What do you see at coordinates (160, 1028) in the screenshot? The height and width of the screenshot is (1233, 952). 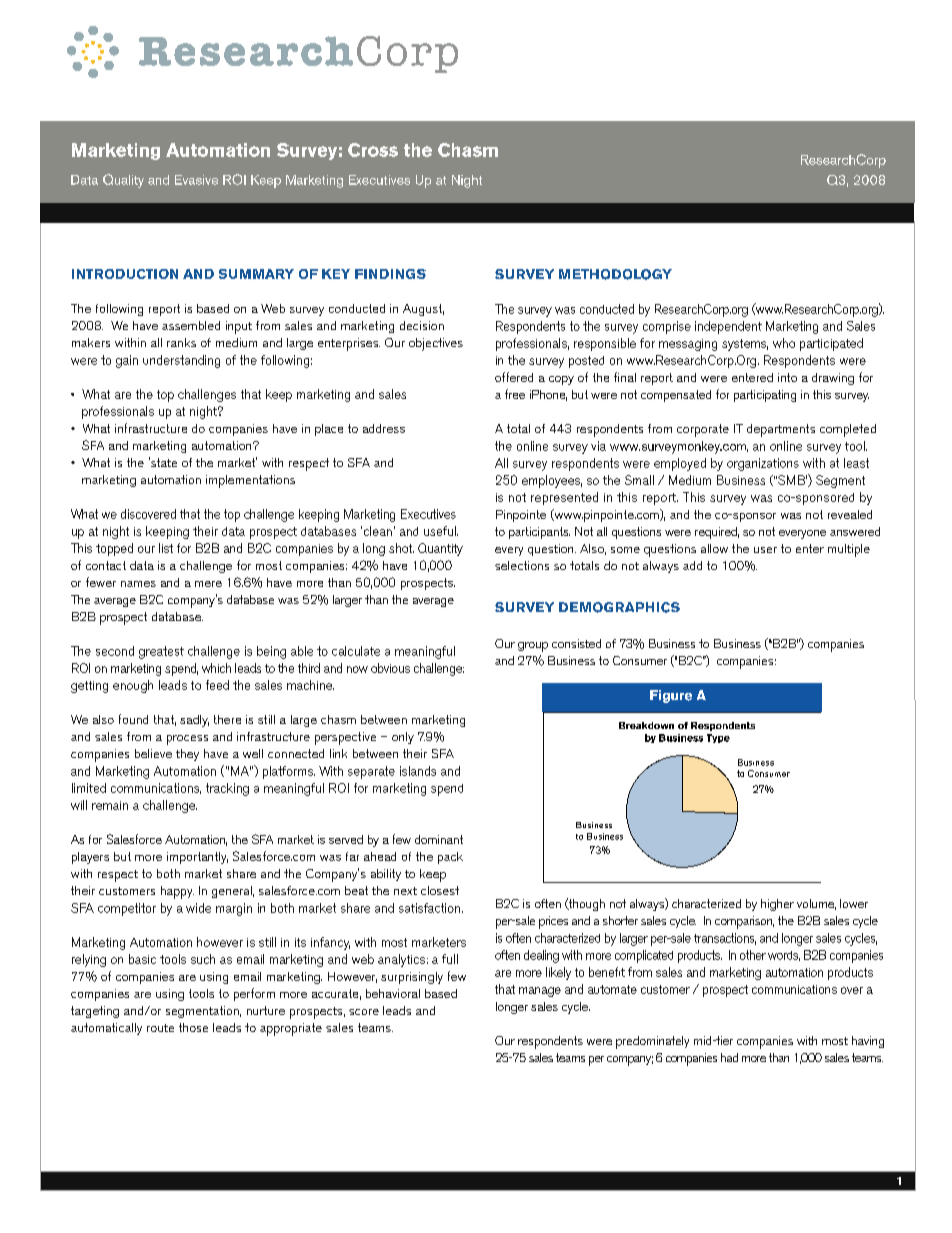 I see `route` at bounding box center [160, 1028].
